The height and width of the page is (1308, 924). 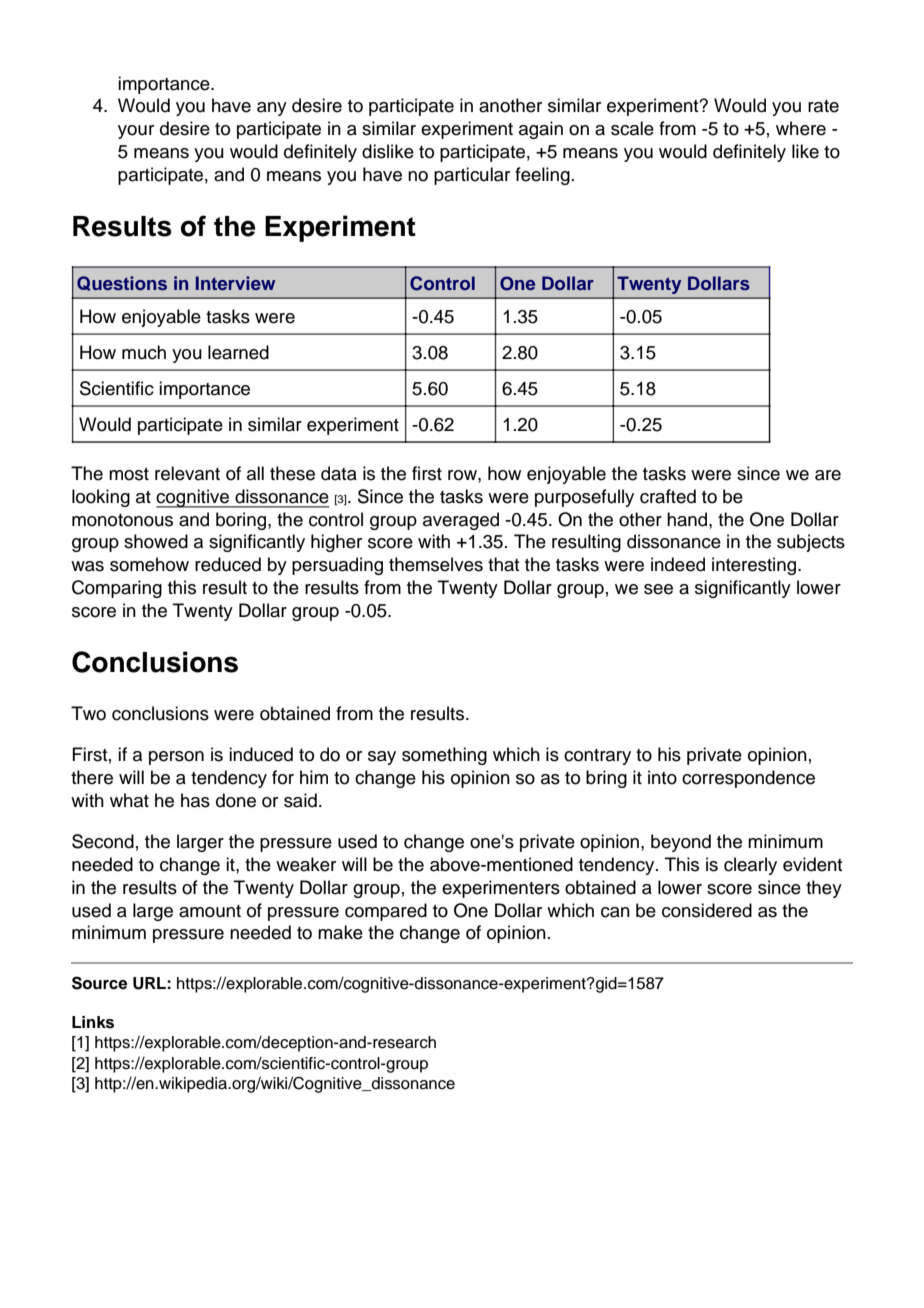 What do you see at coordinates (748, 779) in the page?
I see `correspondence` at bounding box center [748, 779].
